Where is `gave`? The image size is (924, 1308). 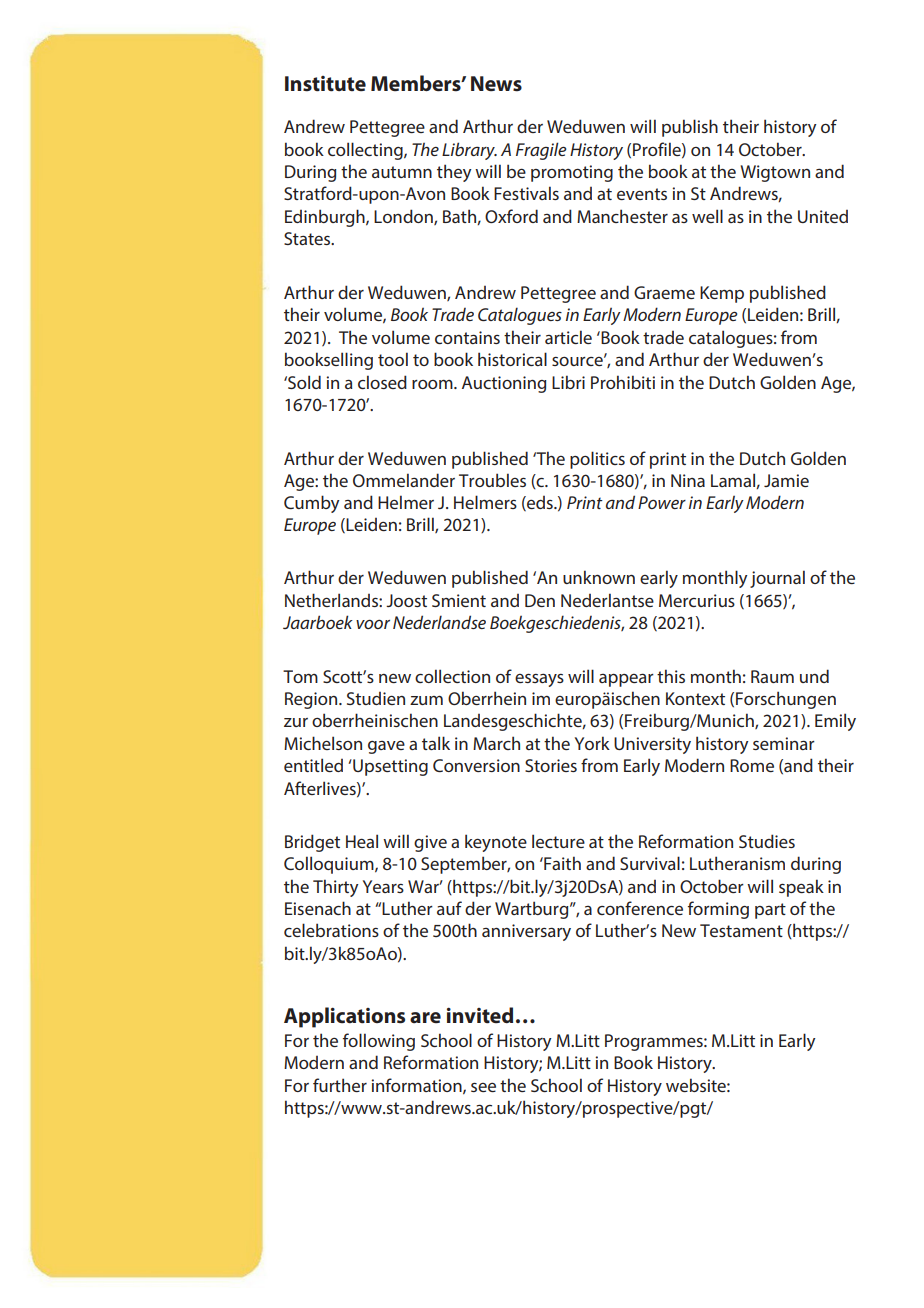 gave is located at coordinates (386, 747).
